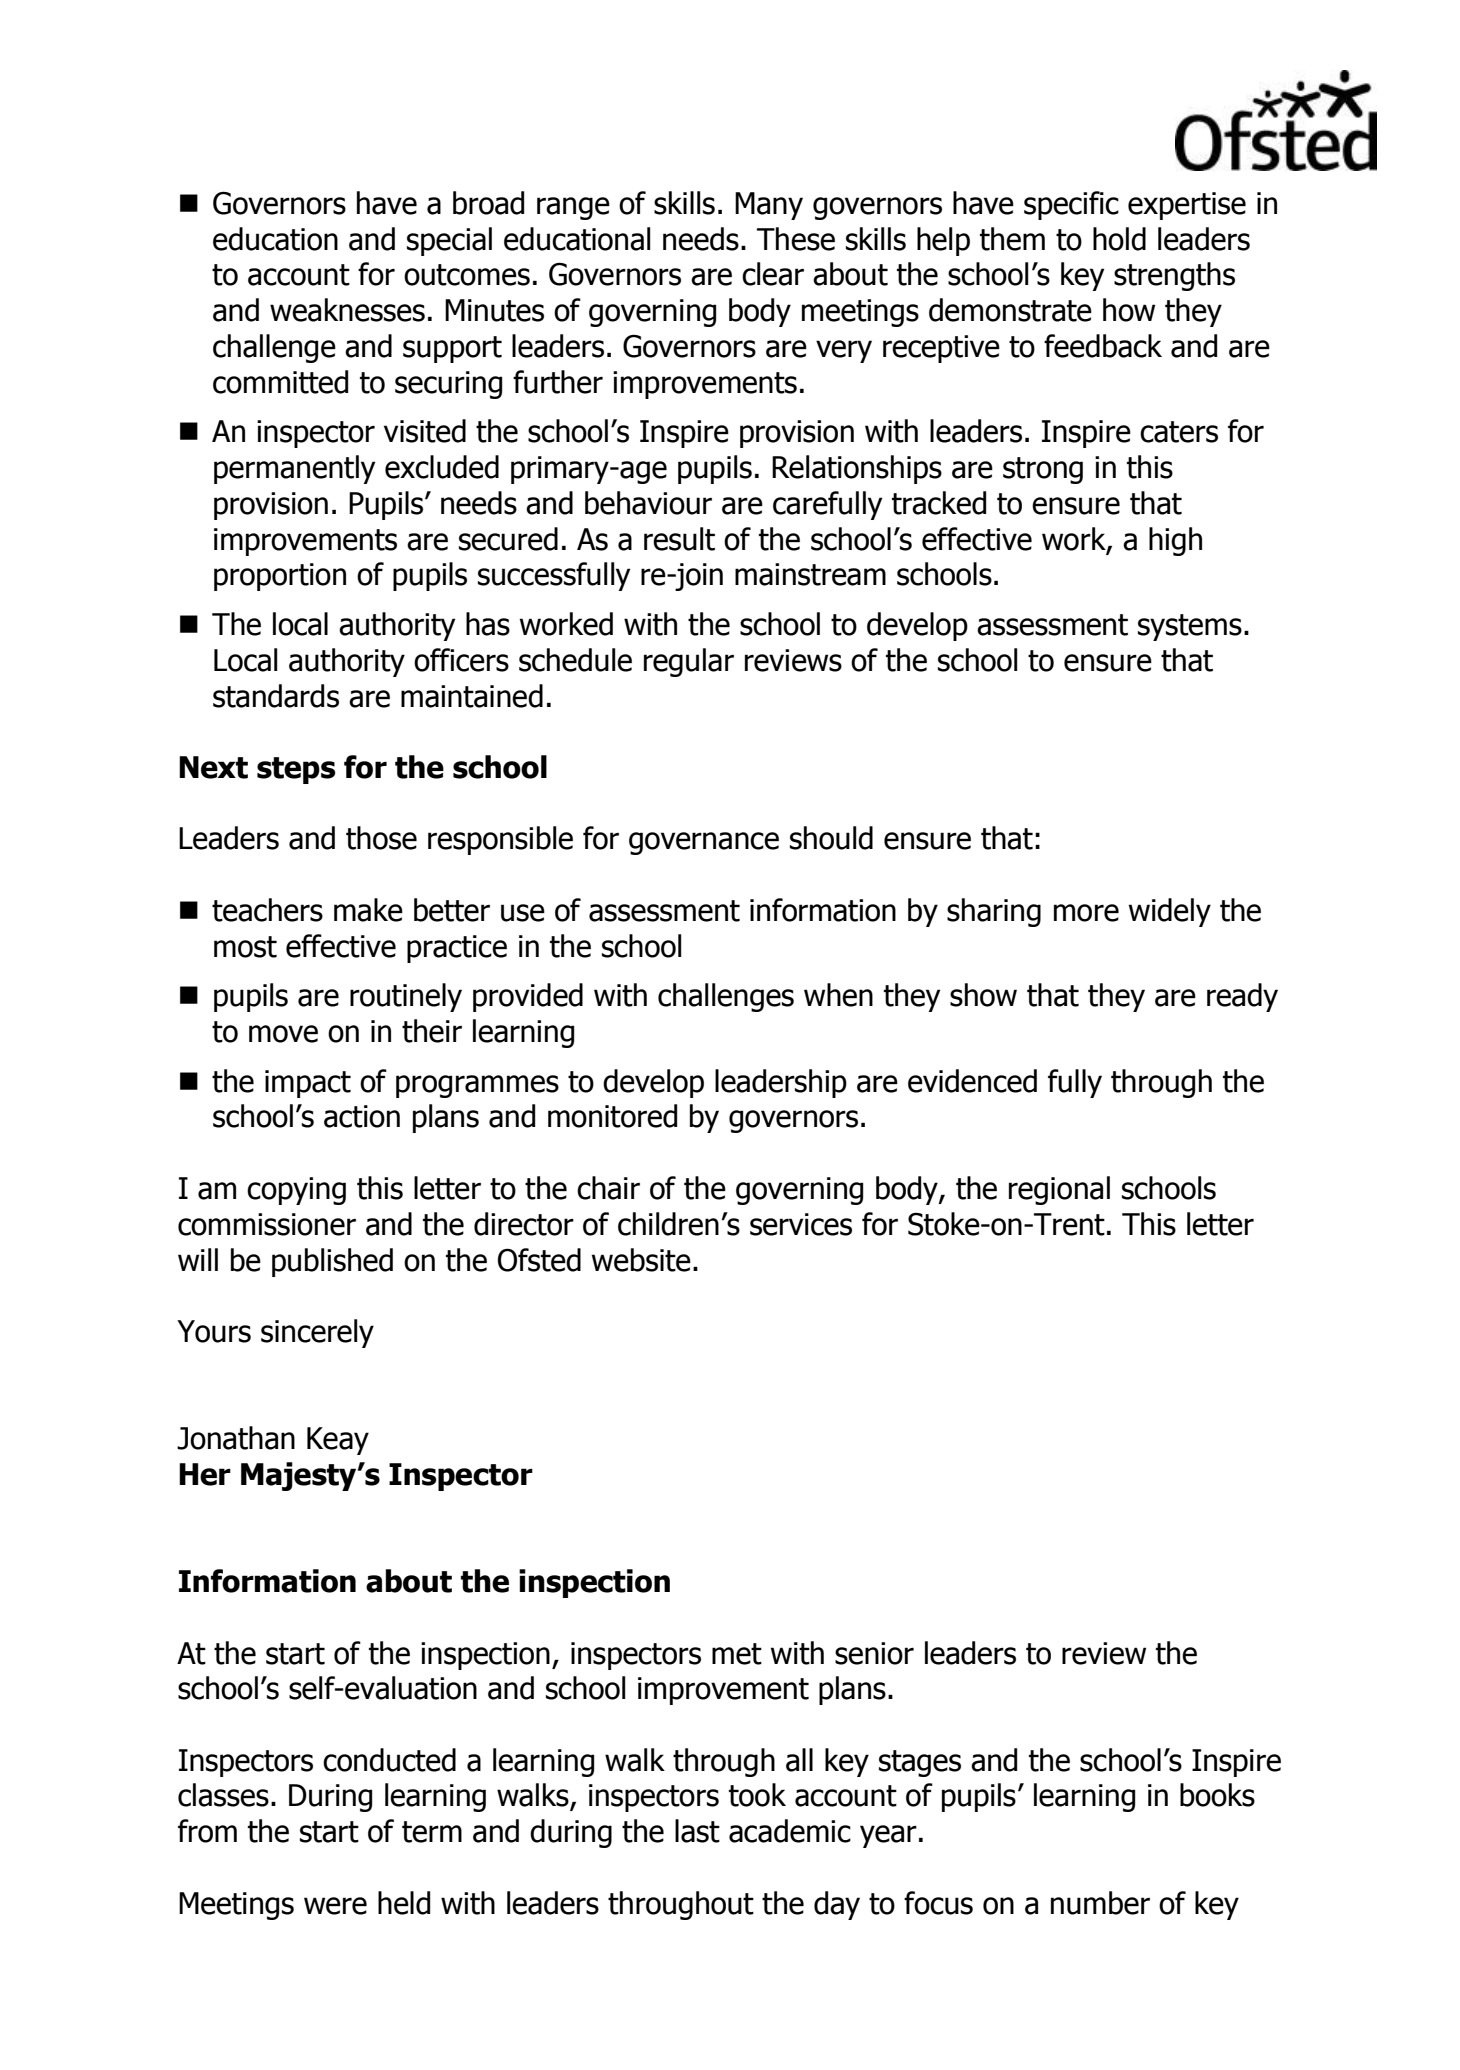  What do you see at coordinates (347, 310) in the screenshot?
I see `weaknesses` at bounding box center [347, 310].
